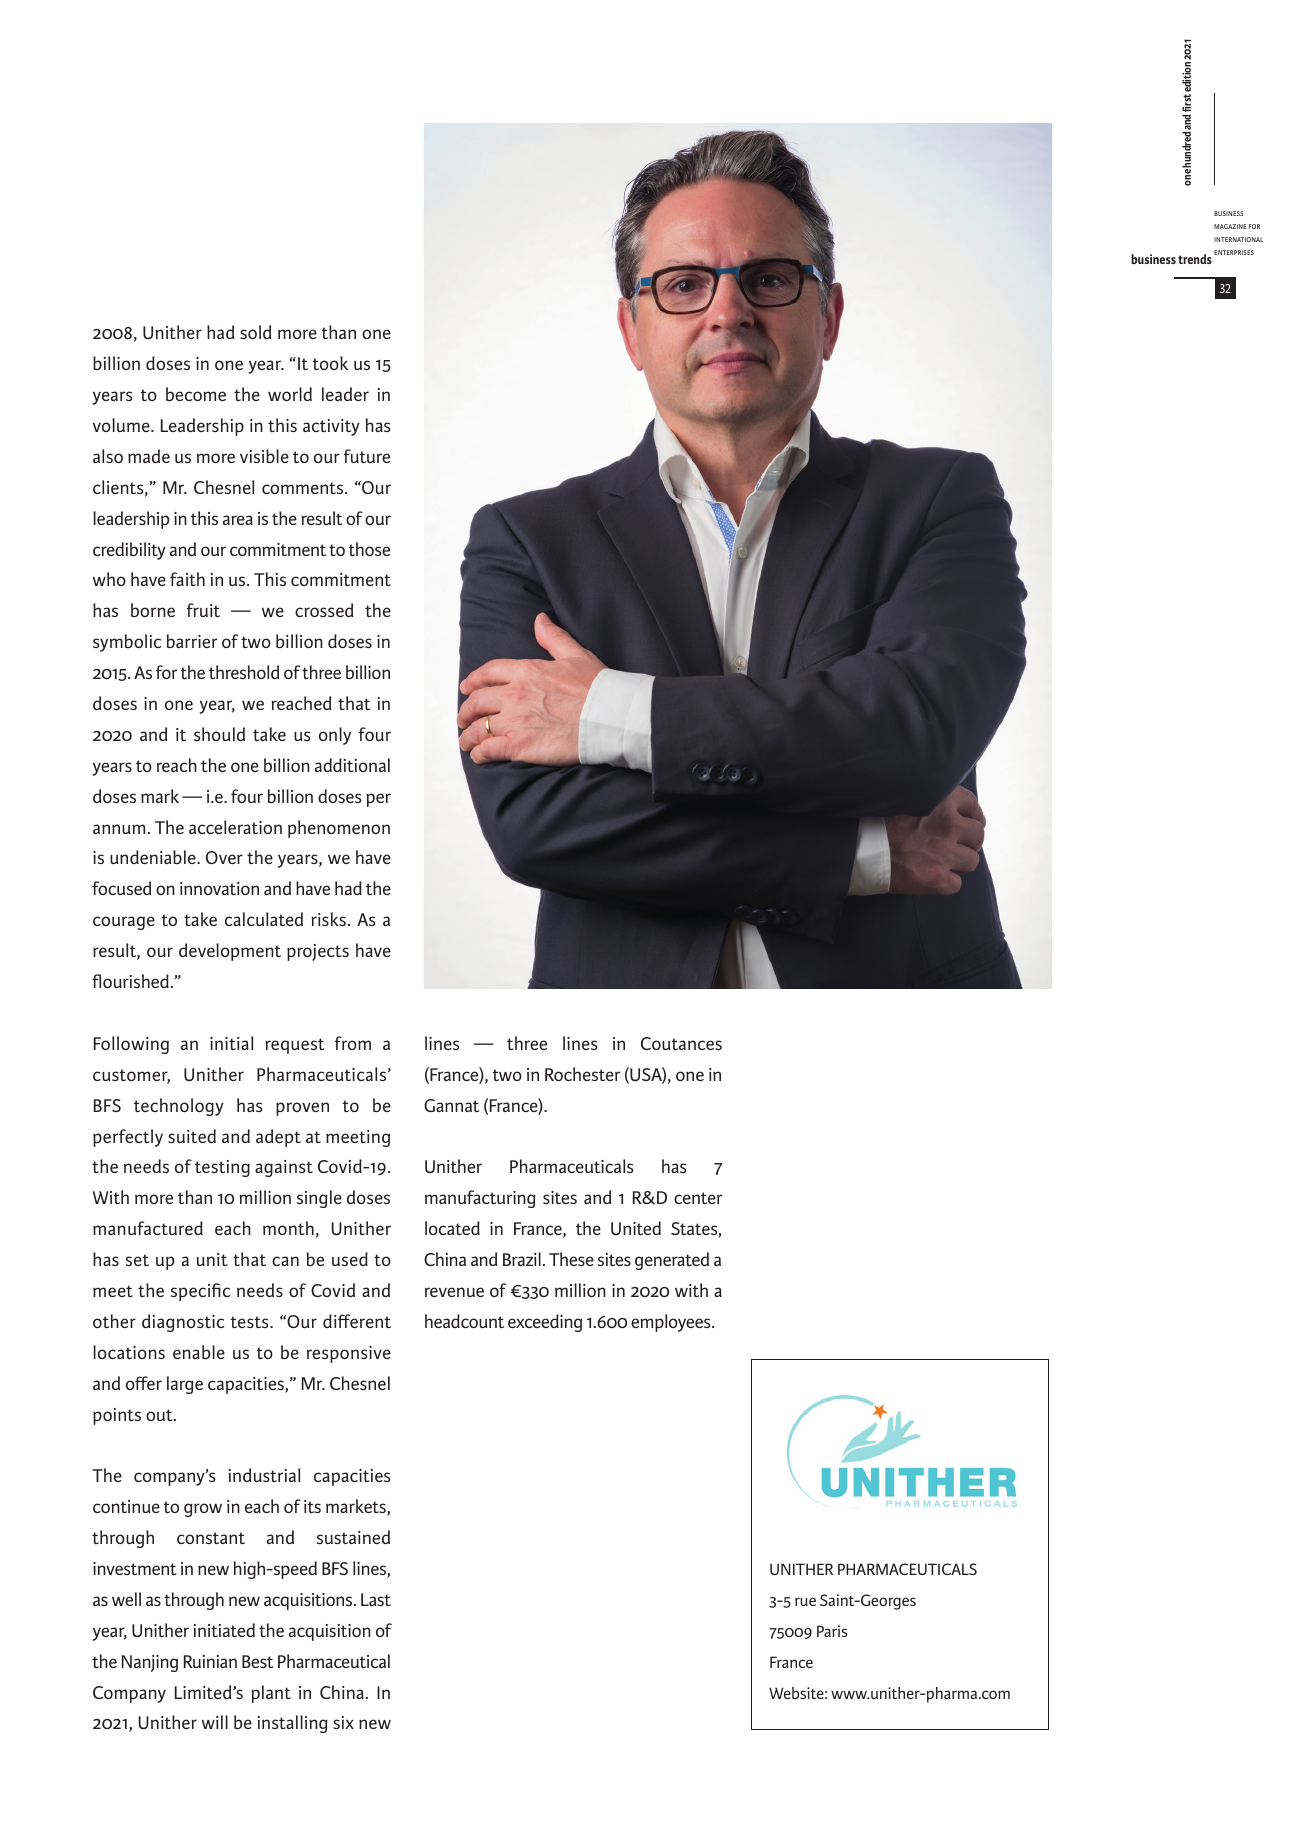 The height and width of the screenshot is (1835, 1298). Describe the element at coordinates (805, 1601) in the screenshot. I see `rue` at that location.
